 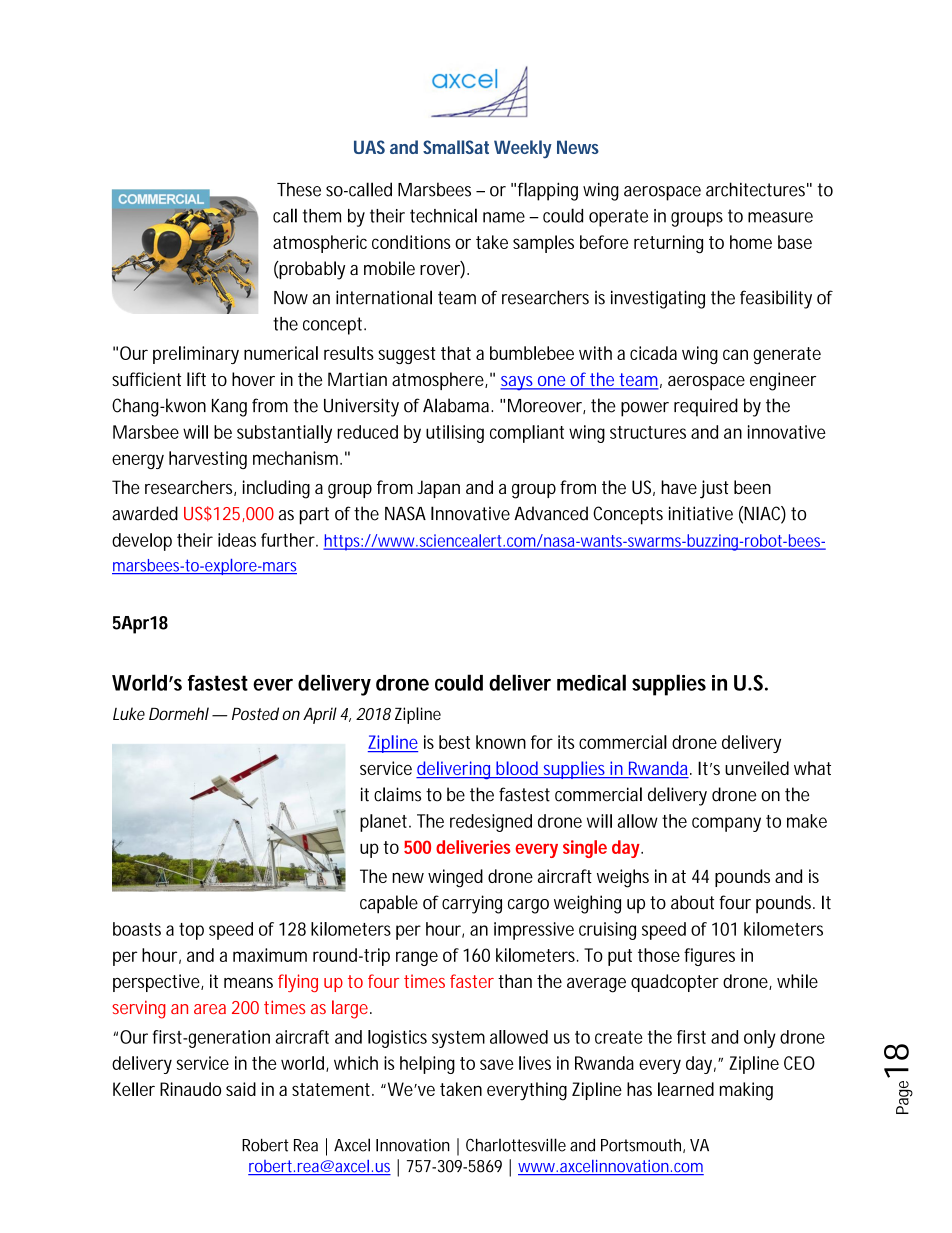 What do you see at coordinates (255, 713) in the screenshot?
I see `Posted` at bounding box center [255, 713].
